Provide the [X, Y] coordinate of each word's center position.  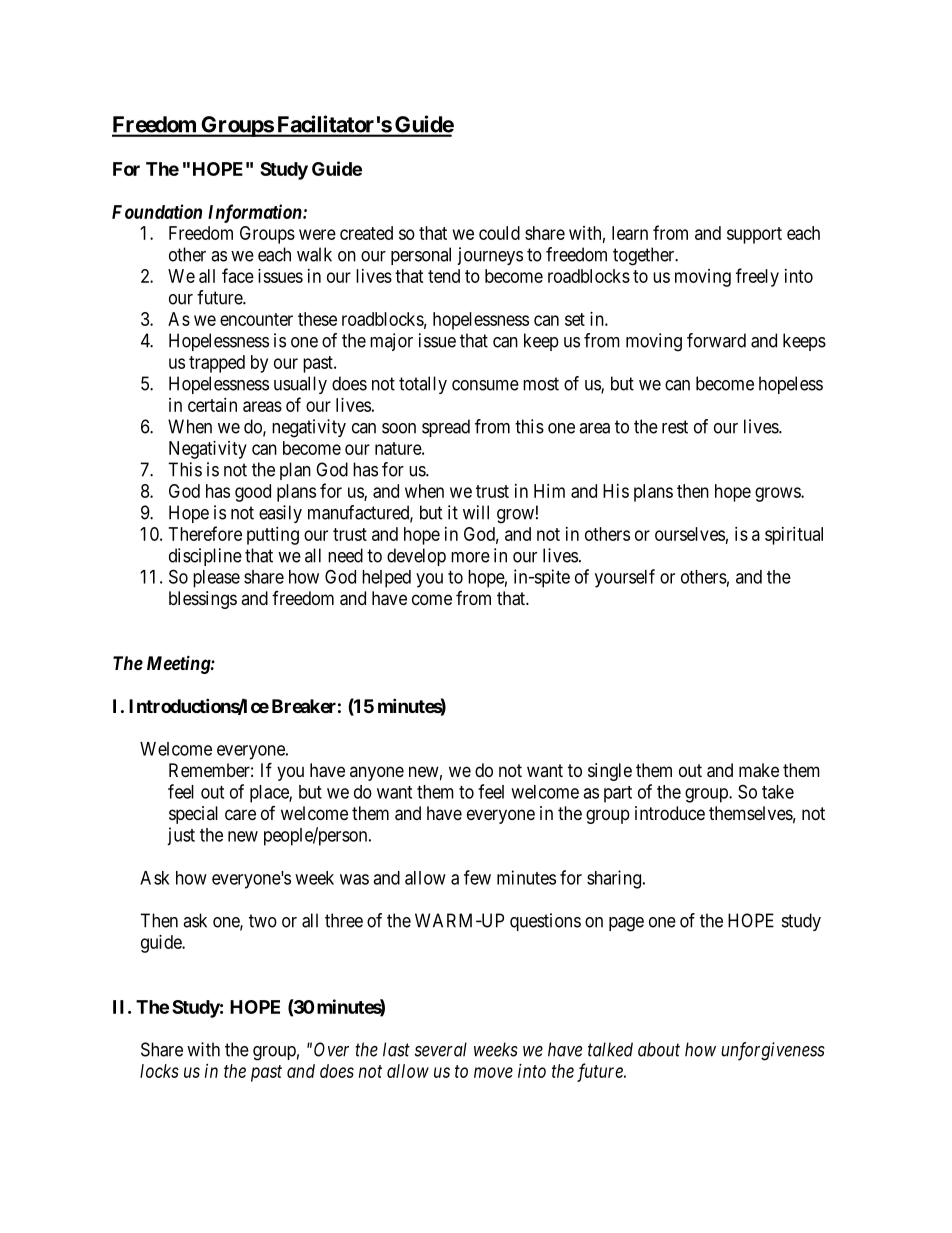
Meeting [179, 664]
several [441, 1049]
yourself [625, 578]
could [499, 233]
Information [256, 213]
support [754, 235]
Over [331, 1049]
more [470, 557]
